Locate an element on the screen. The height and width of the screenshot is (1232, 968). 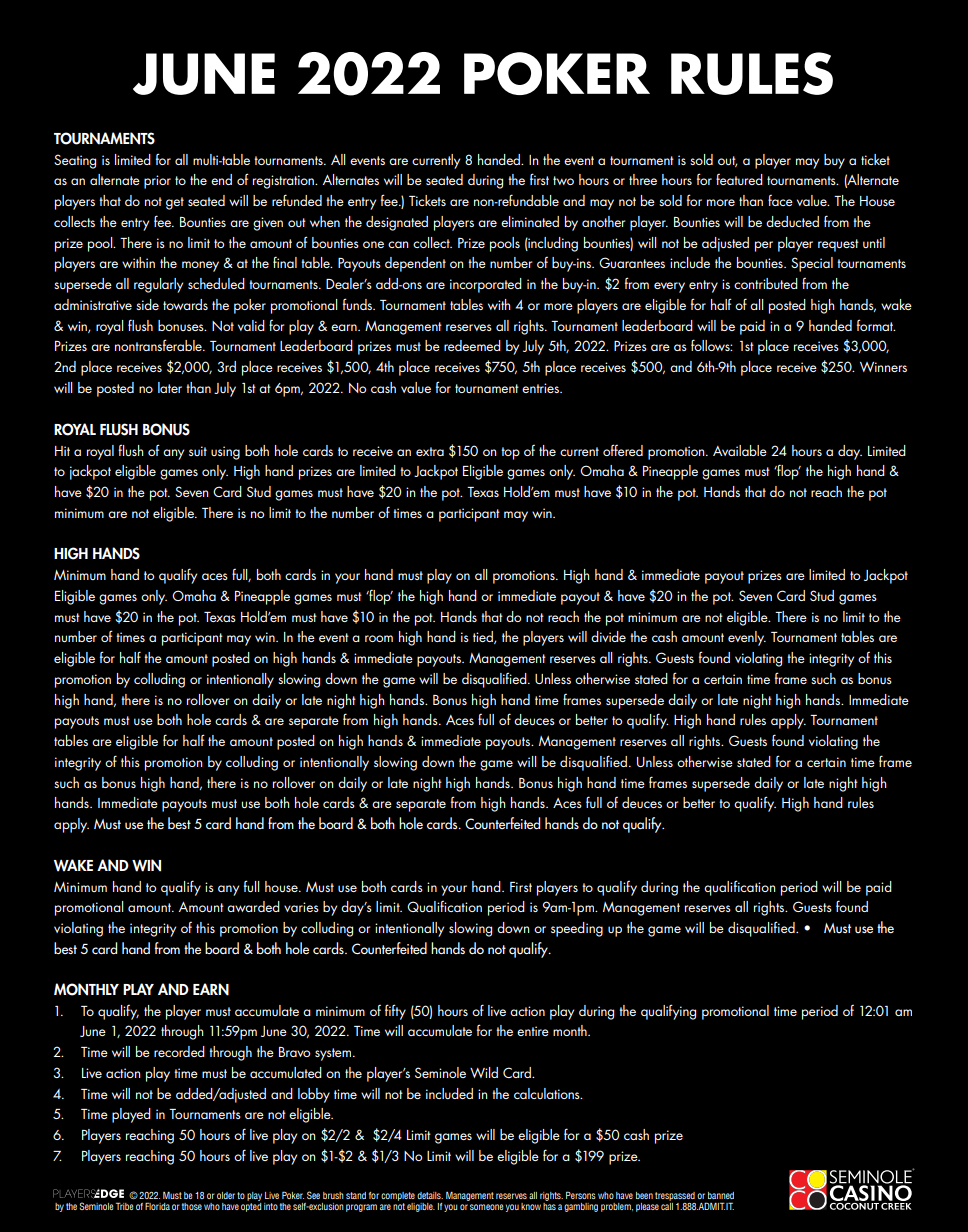
evenly is located at coordinates (747, 638).
